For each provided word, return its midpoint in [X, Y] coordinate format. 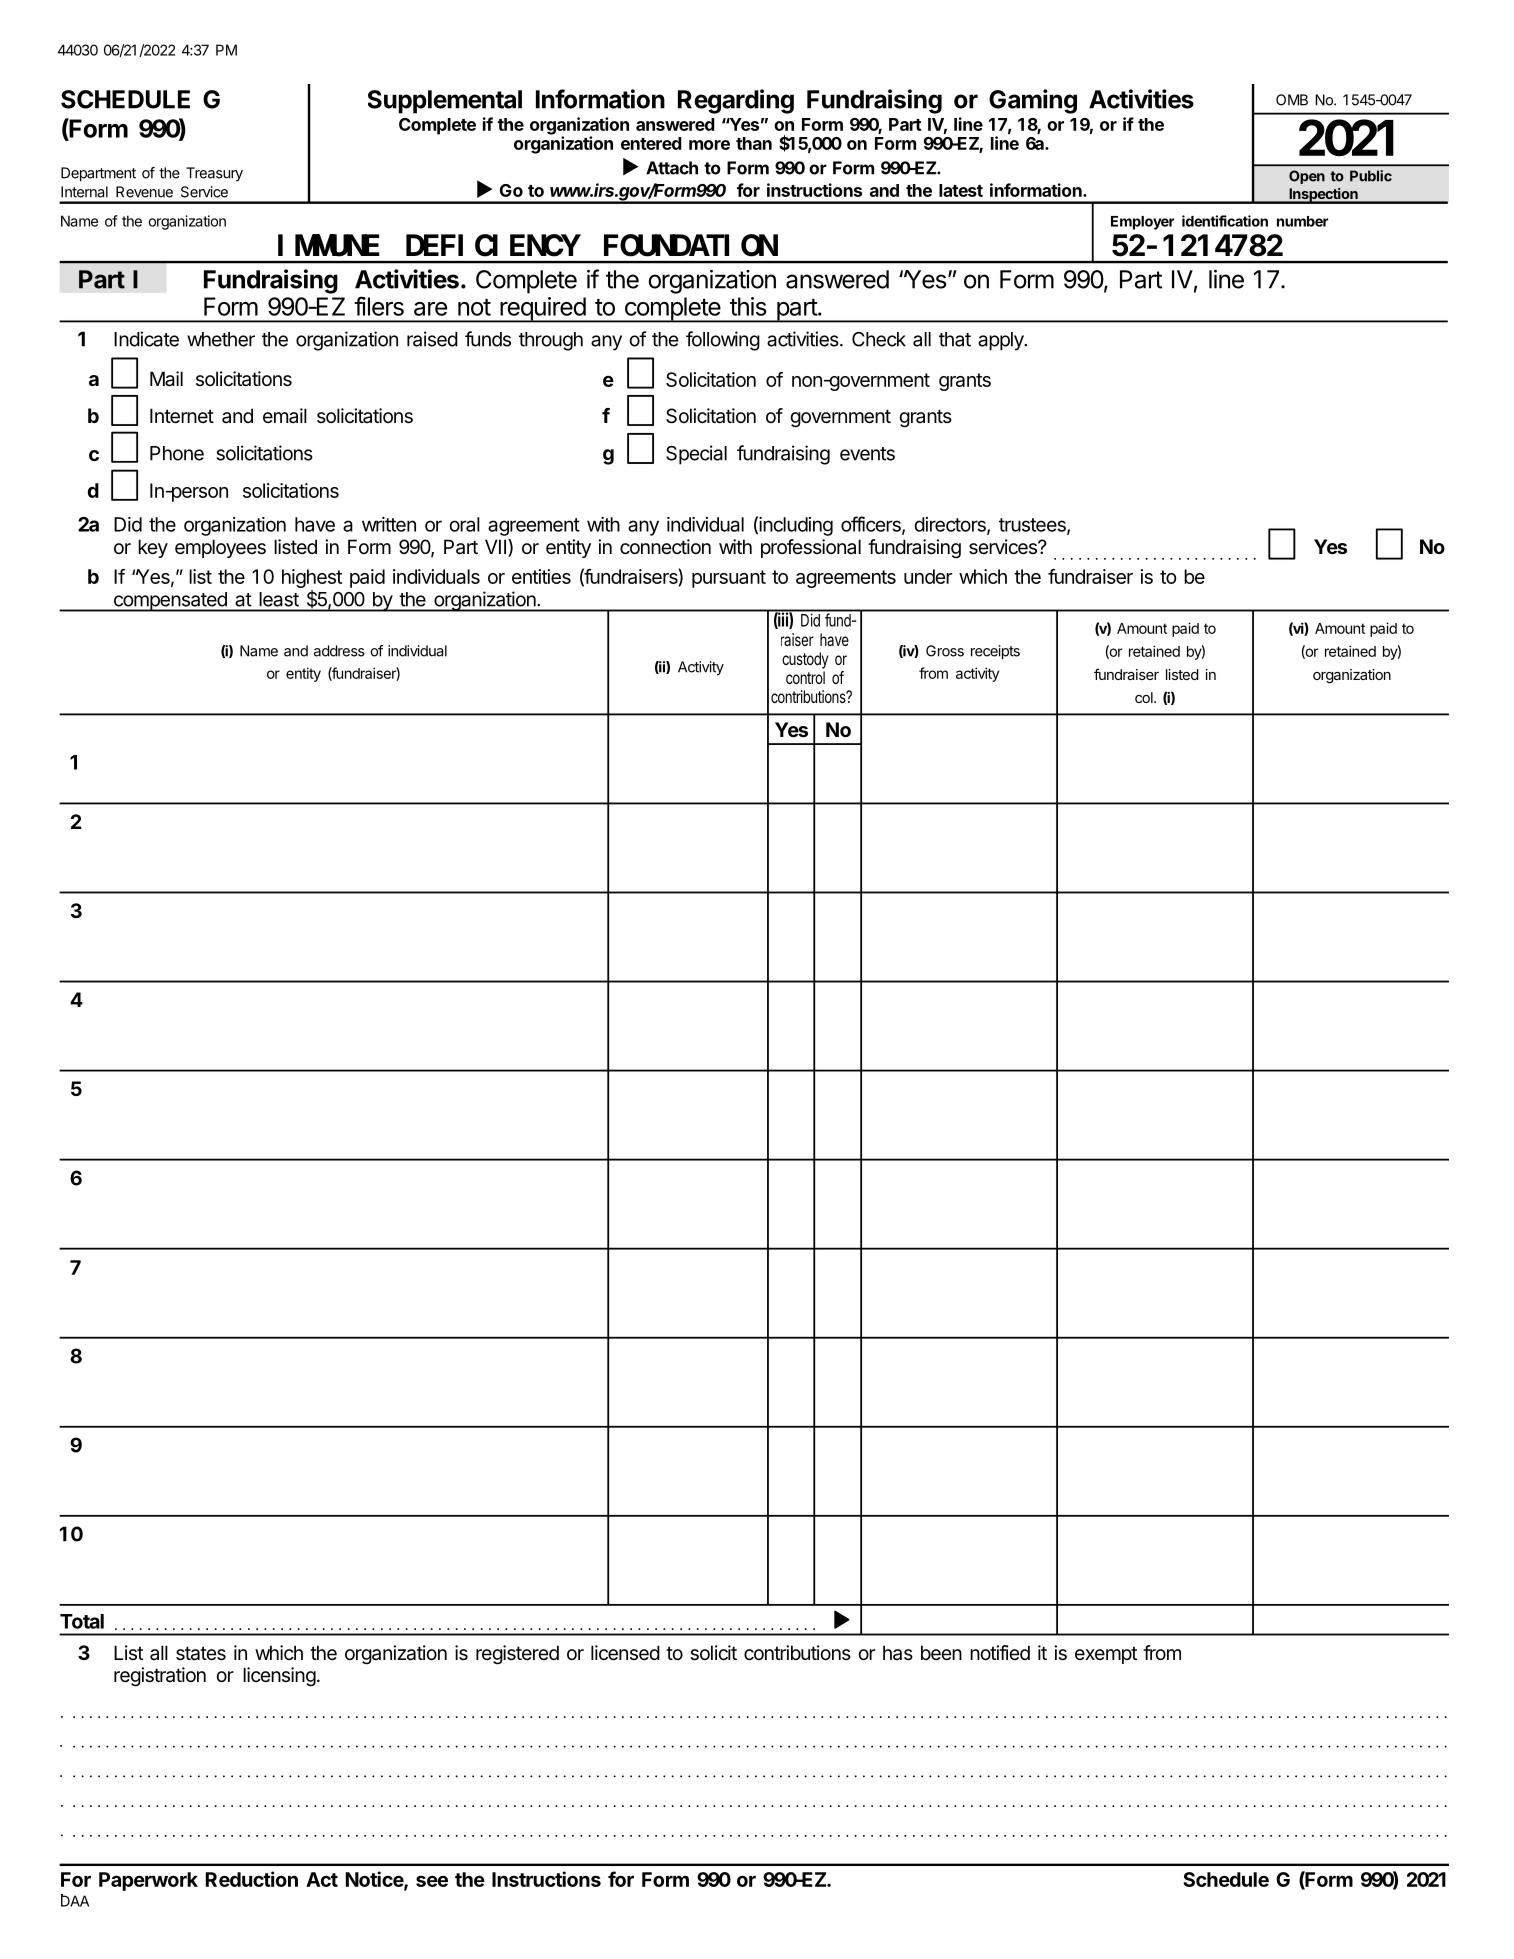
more [709, 145]
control [805, 677]
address [339, 651]
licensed [625, 1653]
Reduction [252, 1879]
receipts [995, 652]
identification [1225, 221]
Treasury [214, 174]
